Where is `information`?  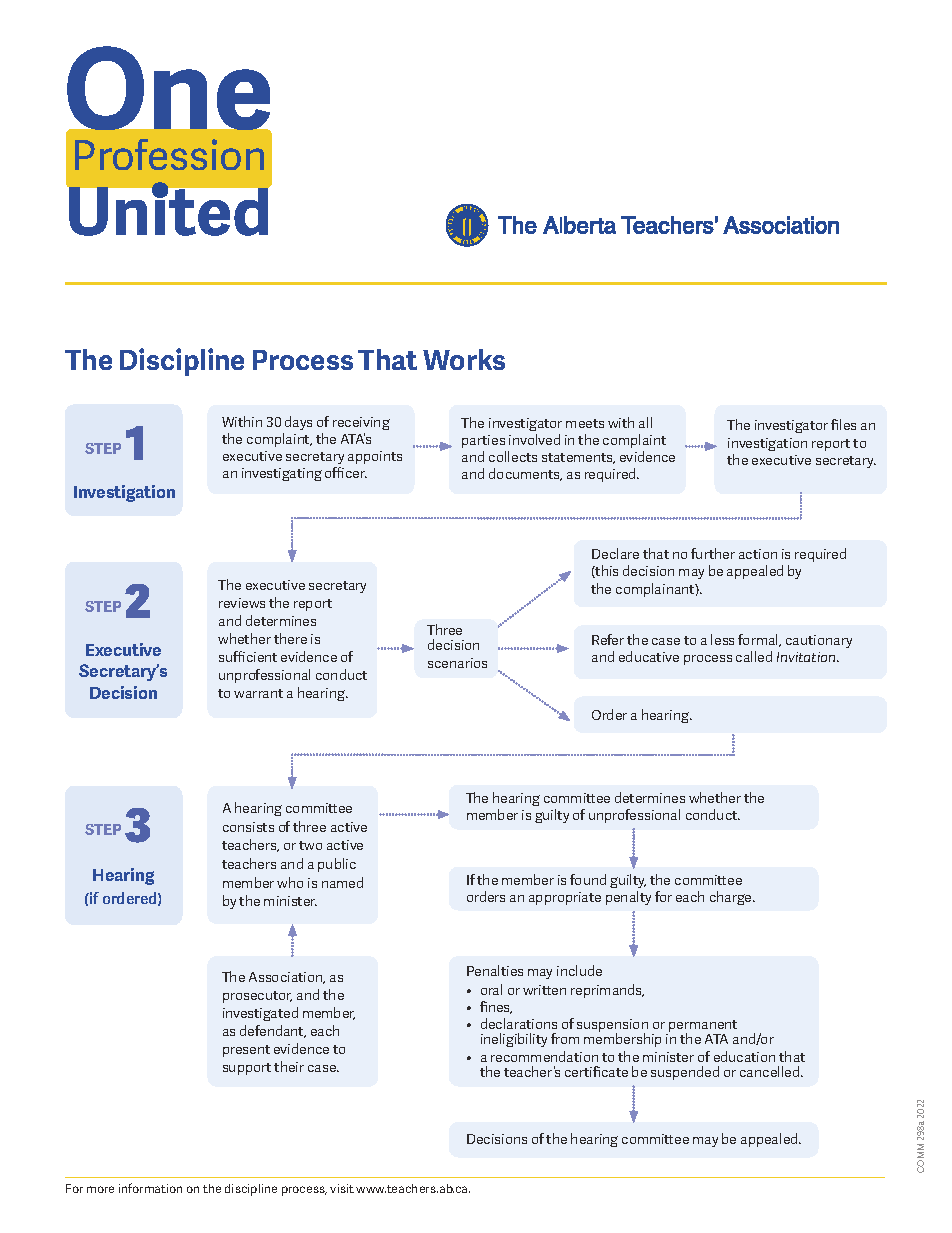 information is located at coordinates (150, 1188).
